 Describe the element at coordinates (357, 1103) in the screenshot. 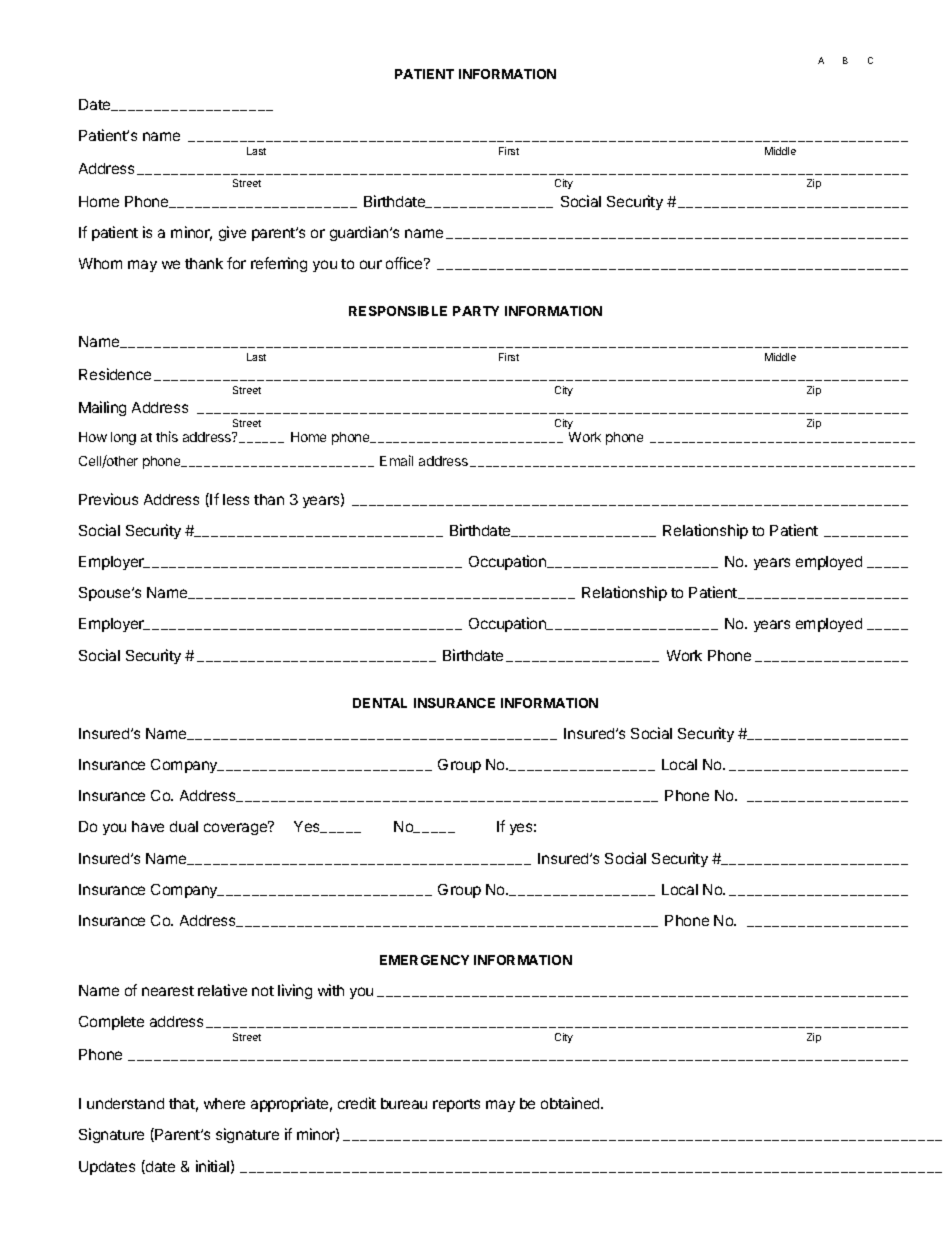

I see `credit` at that location.
